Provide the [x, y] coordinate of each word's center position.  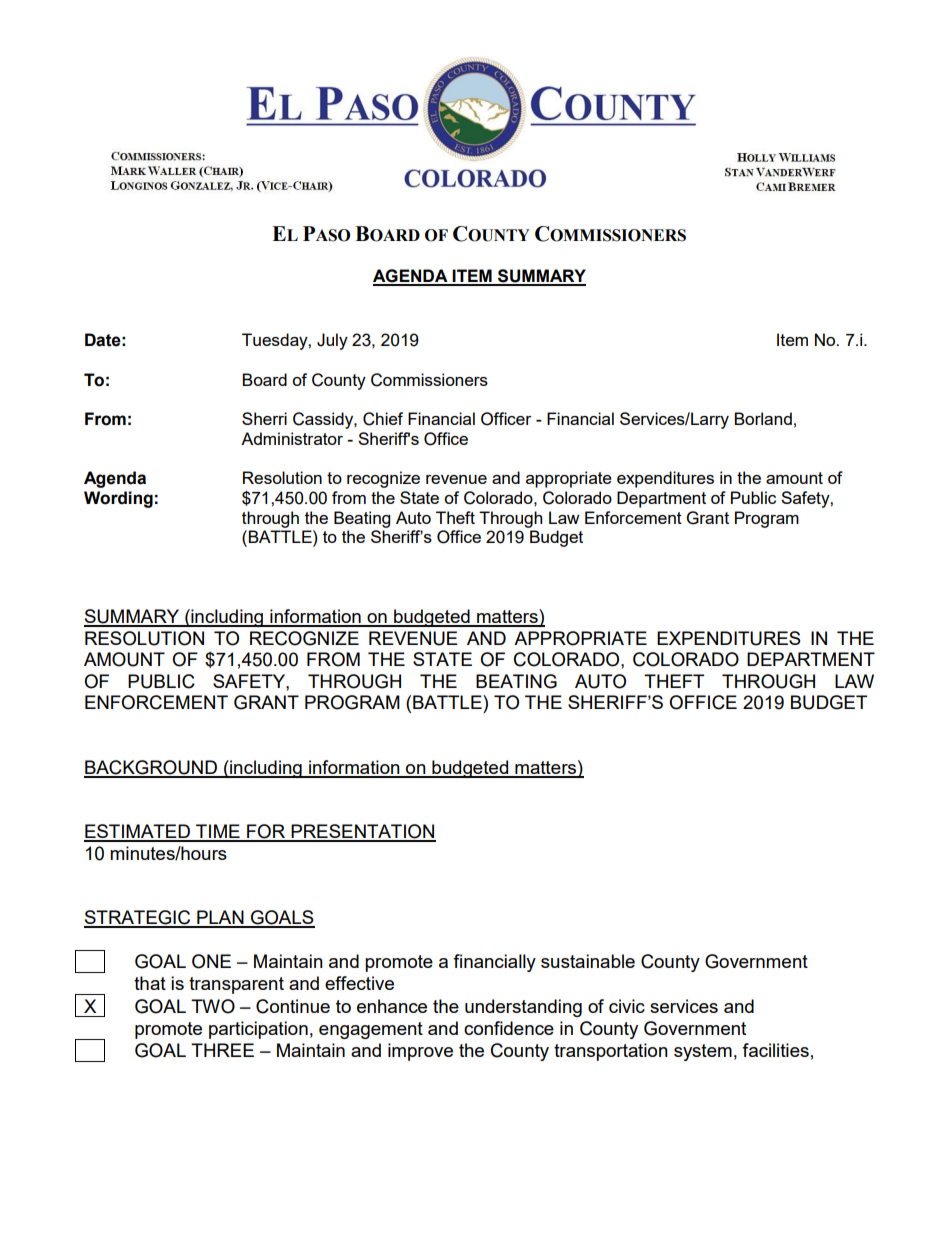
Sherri [264, 418]
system [703, 1052]
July [332, 341]
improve [420, 1052]
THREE [222, 1050]
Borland [763, 418]
